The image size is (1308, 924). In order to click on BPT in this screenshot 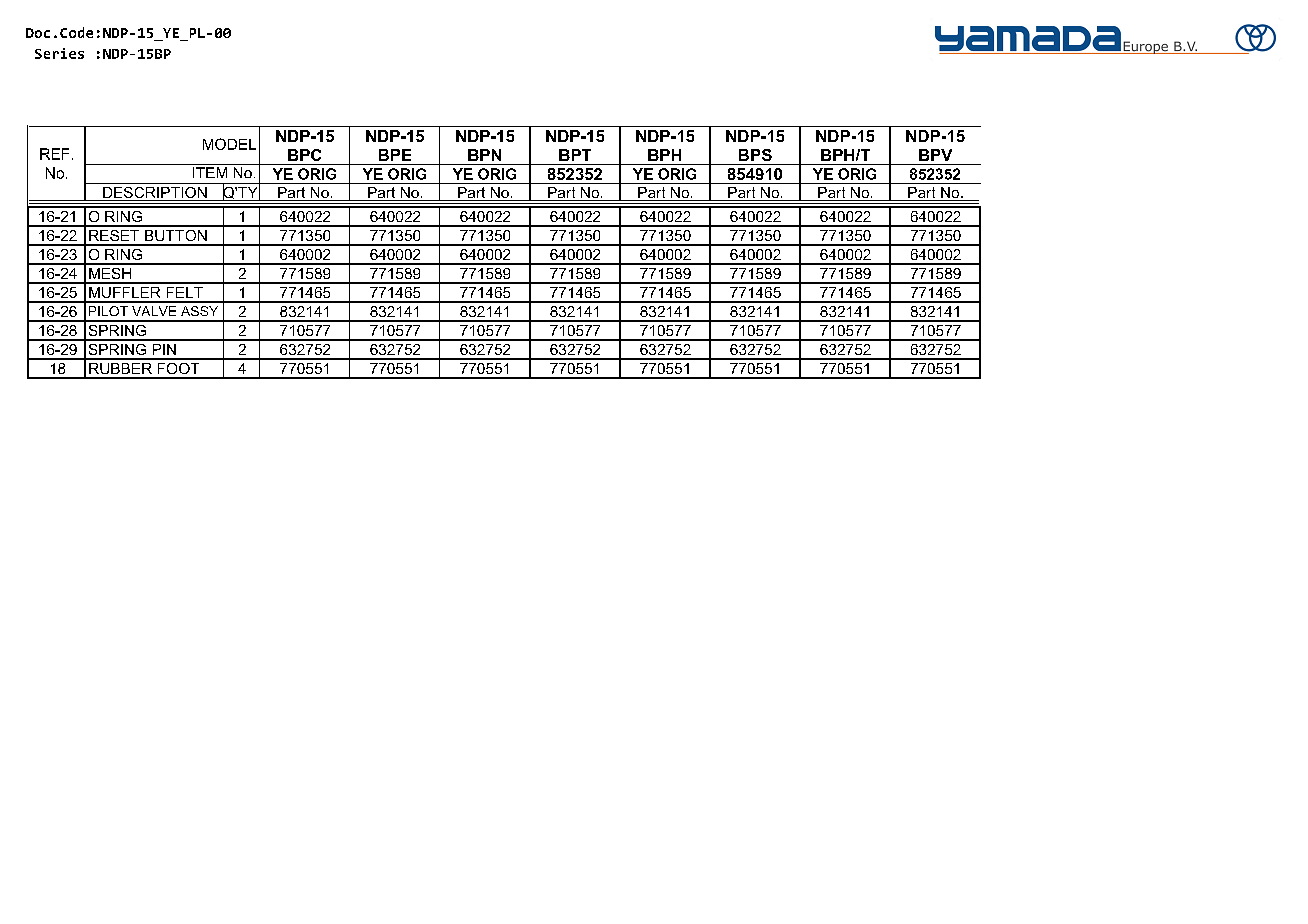, I will do `click(575, 155)`.
